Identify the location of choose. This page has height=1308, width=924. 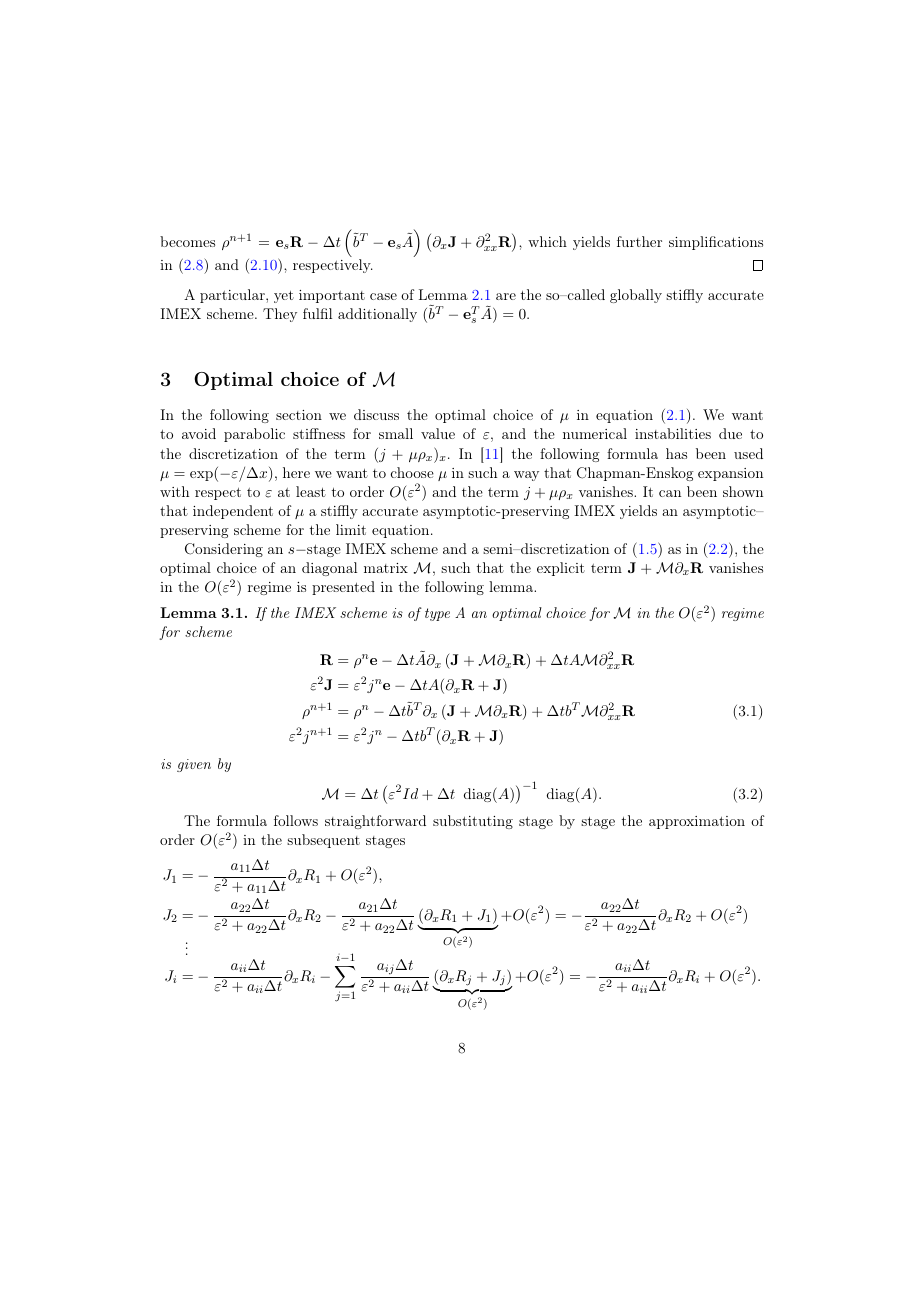
(412, 472).
